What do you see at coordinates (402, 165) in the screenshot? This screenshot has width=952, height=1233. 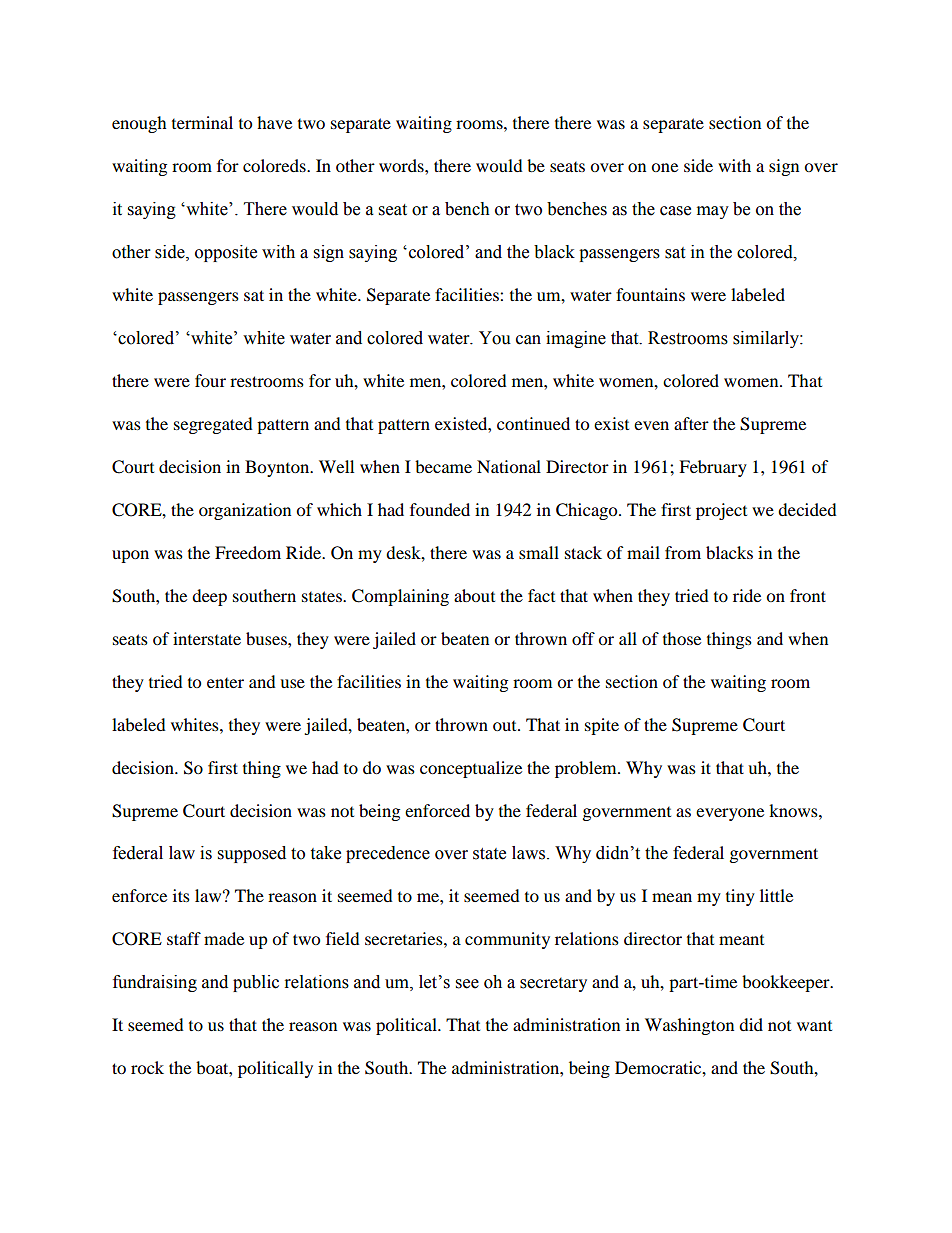 I see `words` at bounding box center [402, 165].
